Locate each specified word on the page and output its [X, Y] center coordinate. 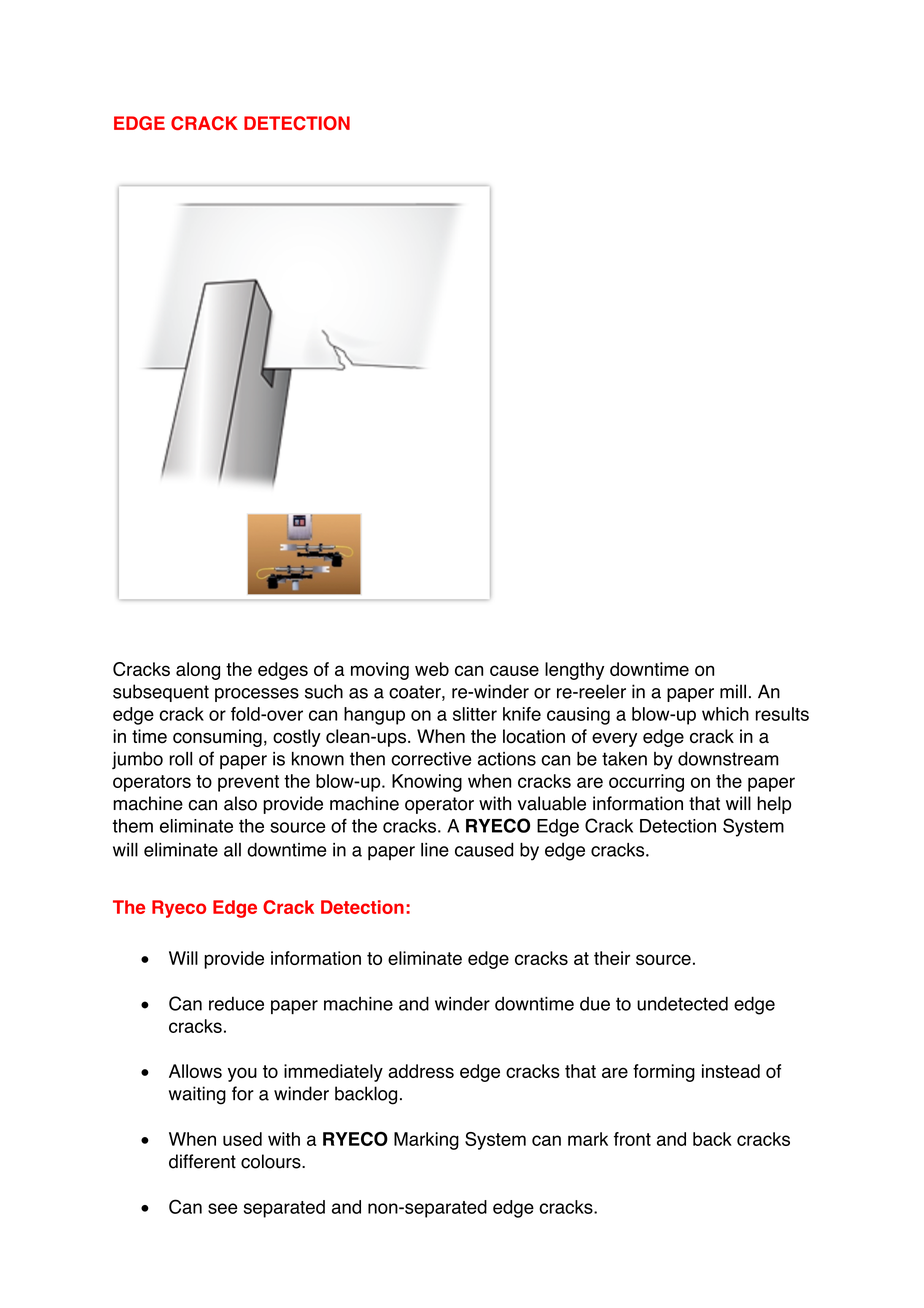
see [223, 1208]
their [612, 958]
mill [733, 691]
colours [272, 1161]
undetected [682, 1003]
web [432, 669]
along [198, 671]
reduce [236, 1004]
